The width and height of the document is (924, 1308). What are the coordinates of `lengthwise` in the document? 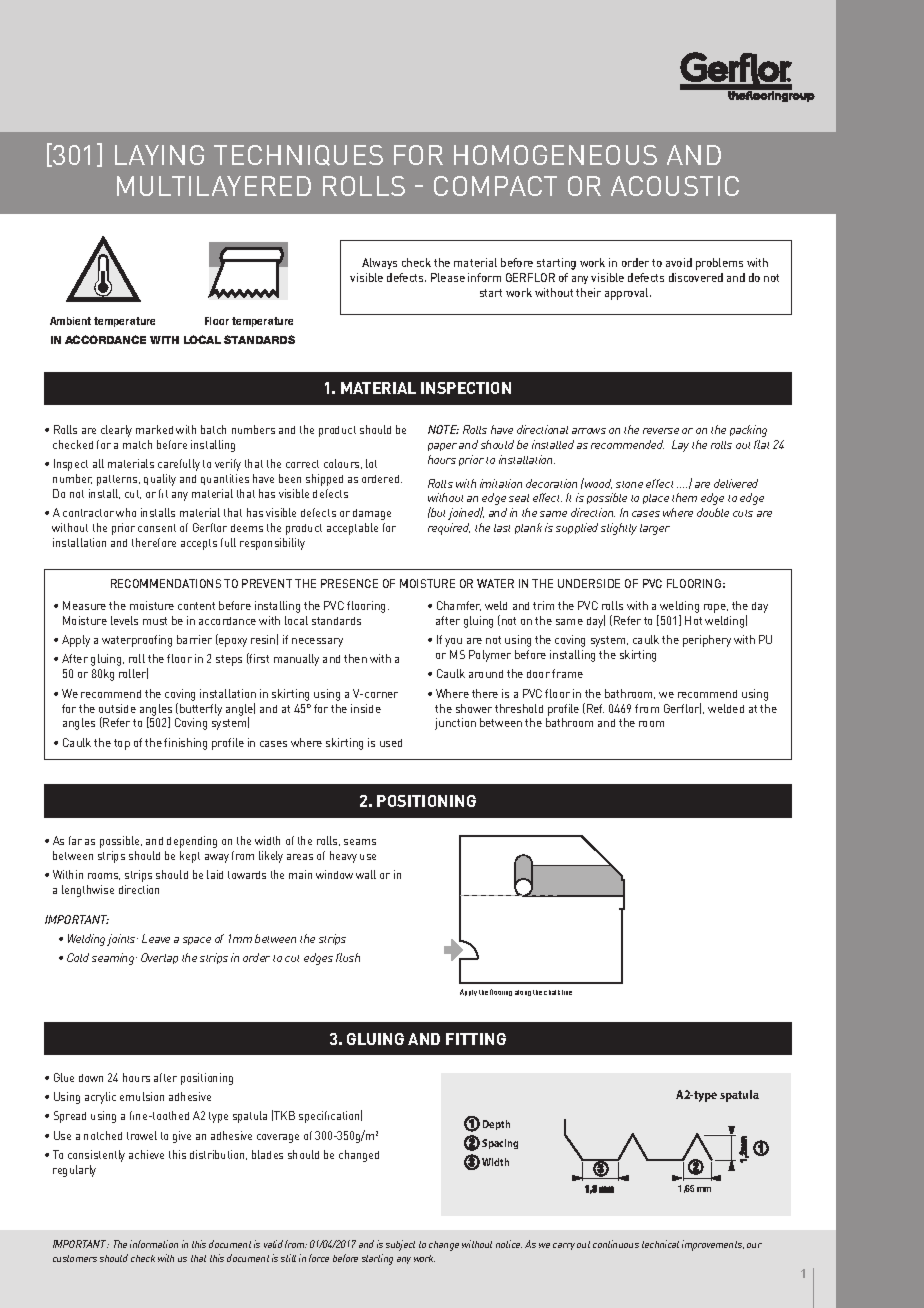 It's located at (88, 891).
